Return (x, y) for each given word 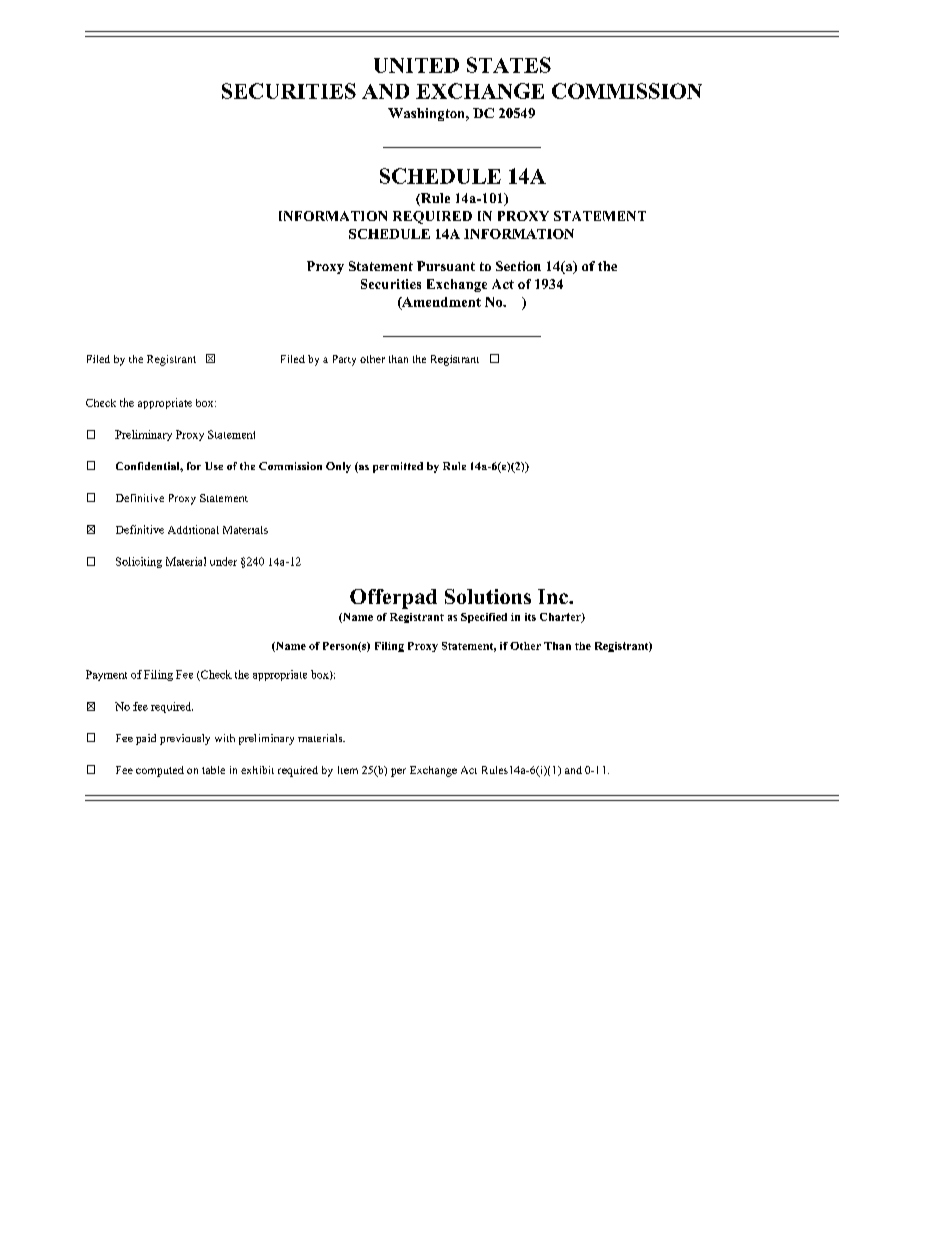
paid (146, 739)
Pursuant (446, 266)
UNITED (416, 65)
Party (344, 360)
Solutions (488, 596)
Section (518, 266)
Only (338, 467)
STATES (509, 65)
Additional (193, 529)
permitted (398, 467)
